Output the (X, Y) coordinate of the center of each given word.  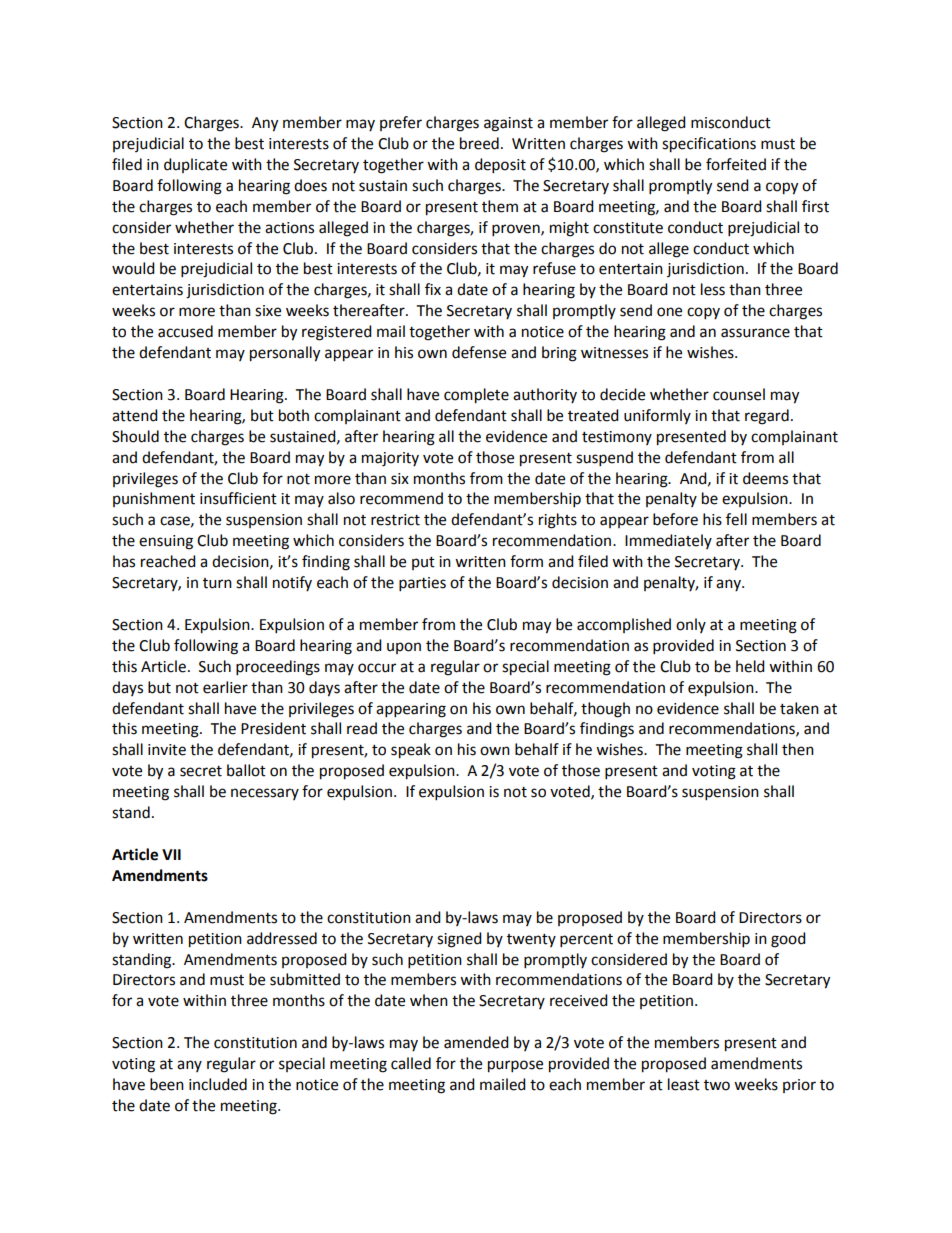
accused (185, 331)
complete (476, 396)
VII (171, 854)
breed (479, 143)
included (218, 1084)
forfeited (736, 164)
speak (411, 751)
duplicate (195, 165)
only (691, 625)
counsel (739, 394)
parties (422, 584)
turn (217, 583)
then (798, 749)
